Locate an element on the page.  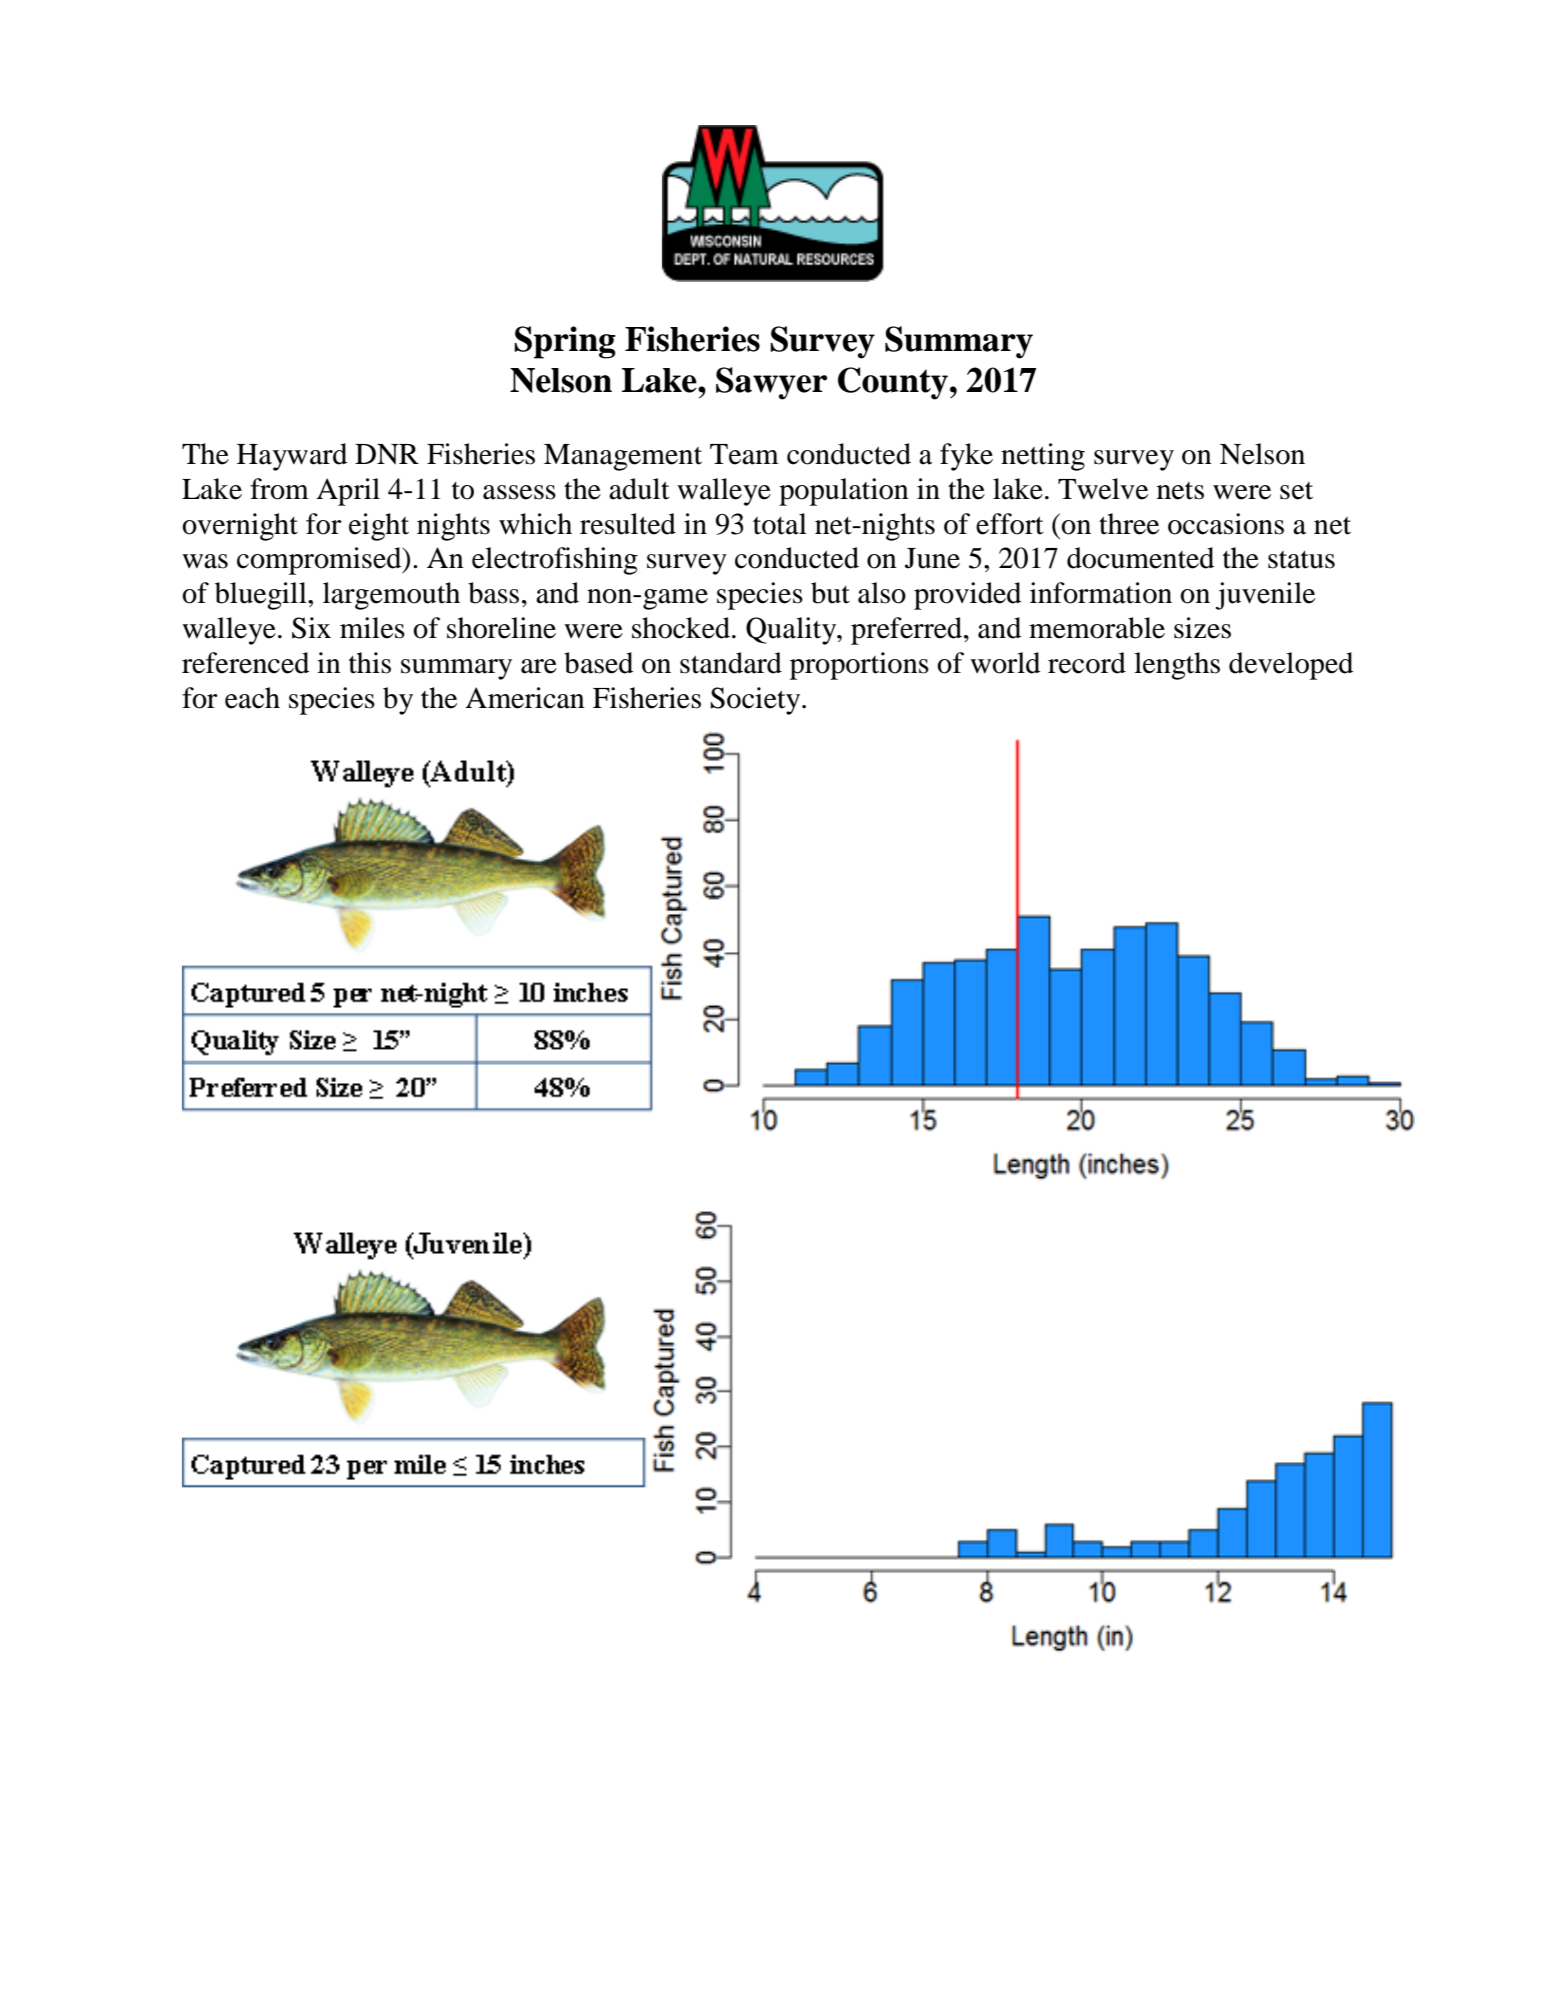
Spring is located at coordinates (565, 342).
